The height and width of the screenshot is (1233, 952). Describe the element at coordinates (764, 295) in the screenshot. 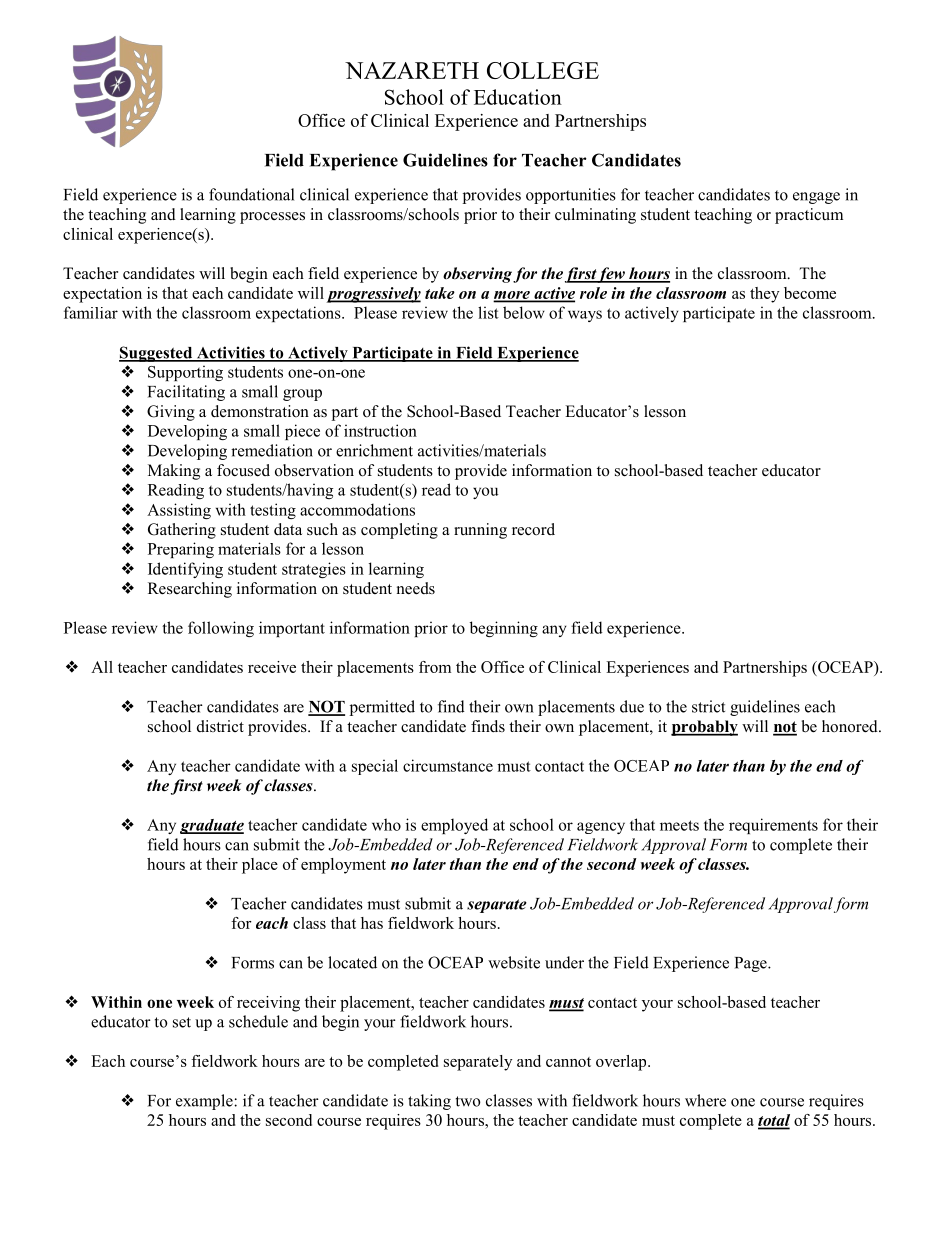

I see `they` at that location.
